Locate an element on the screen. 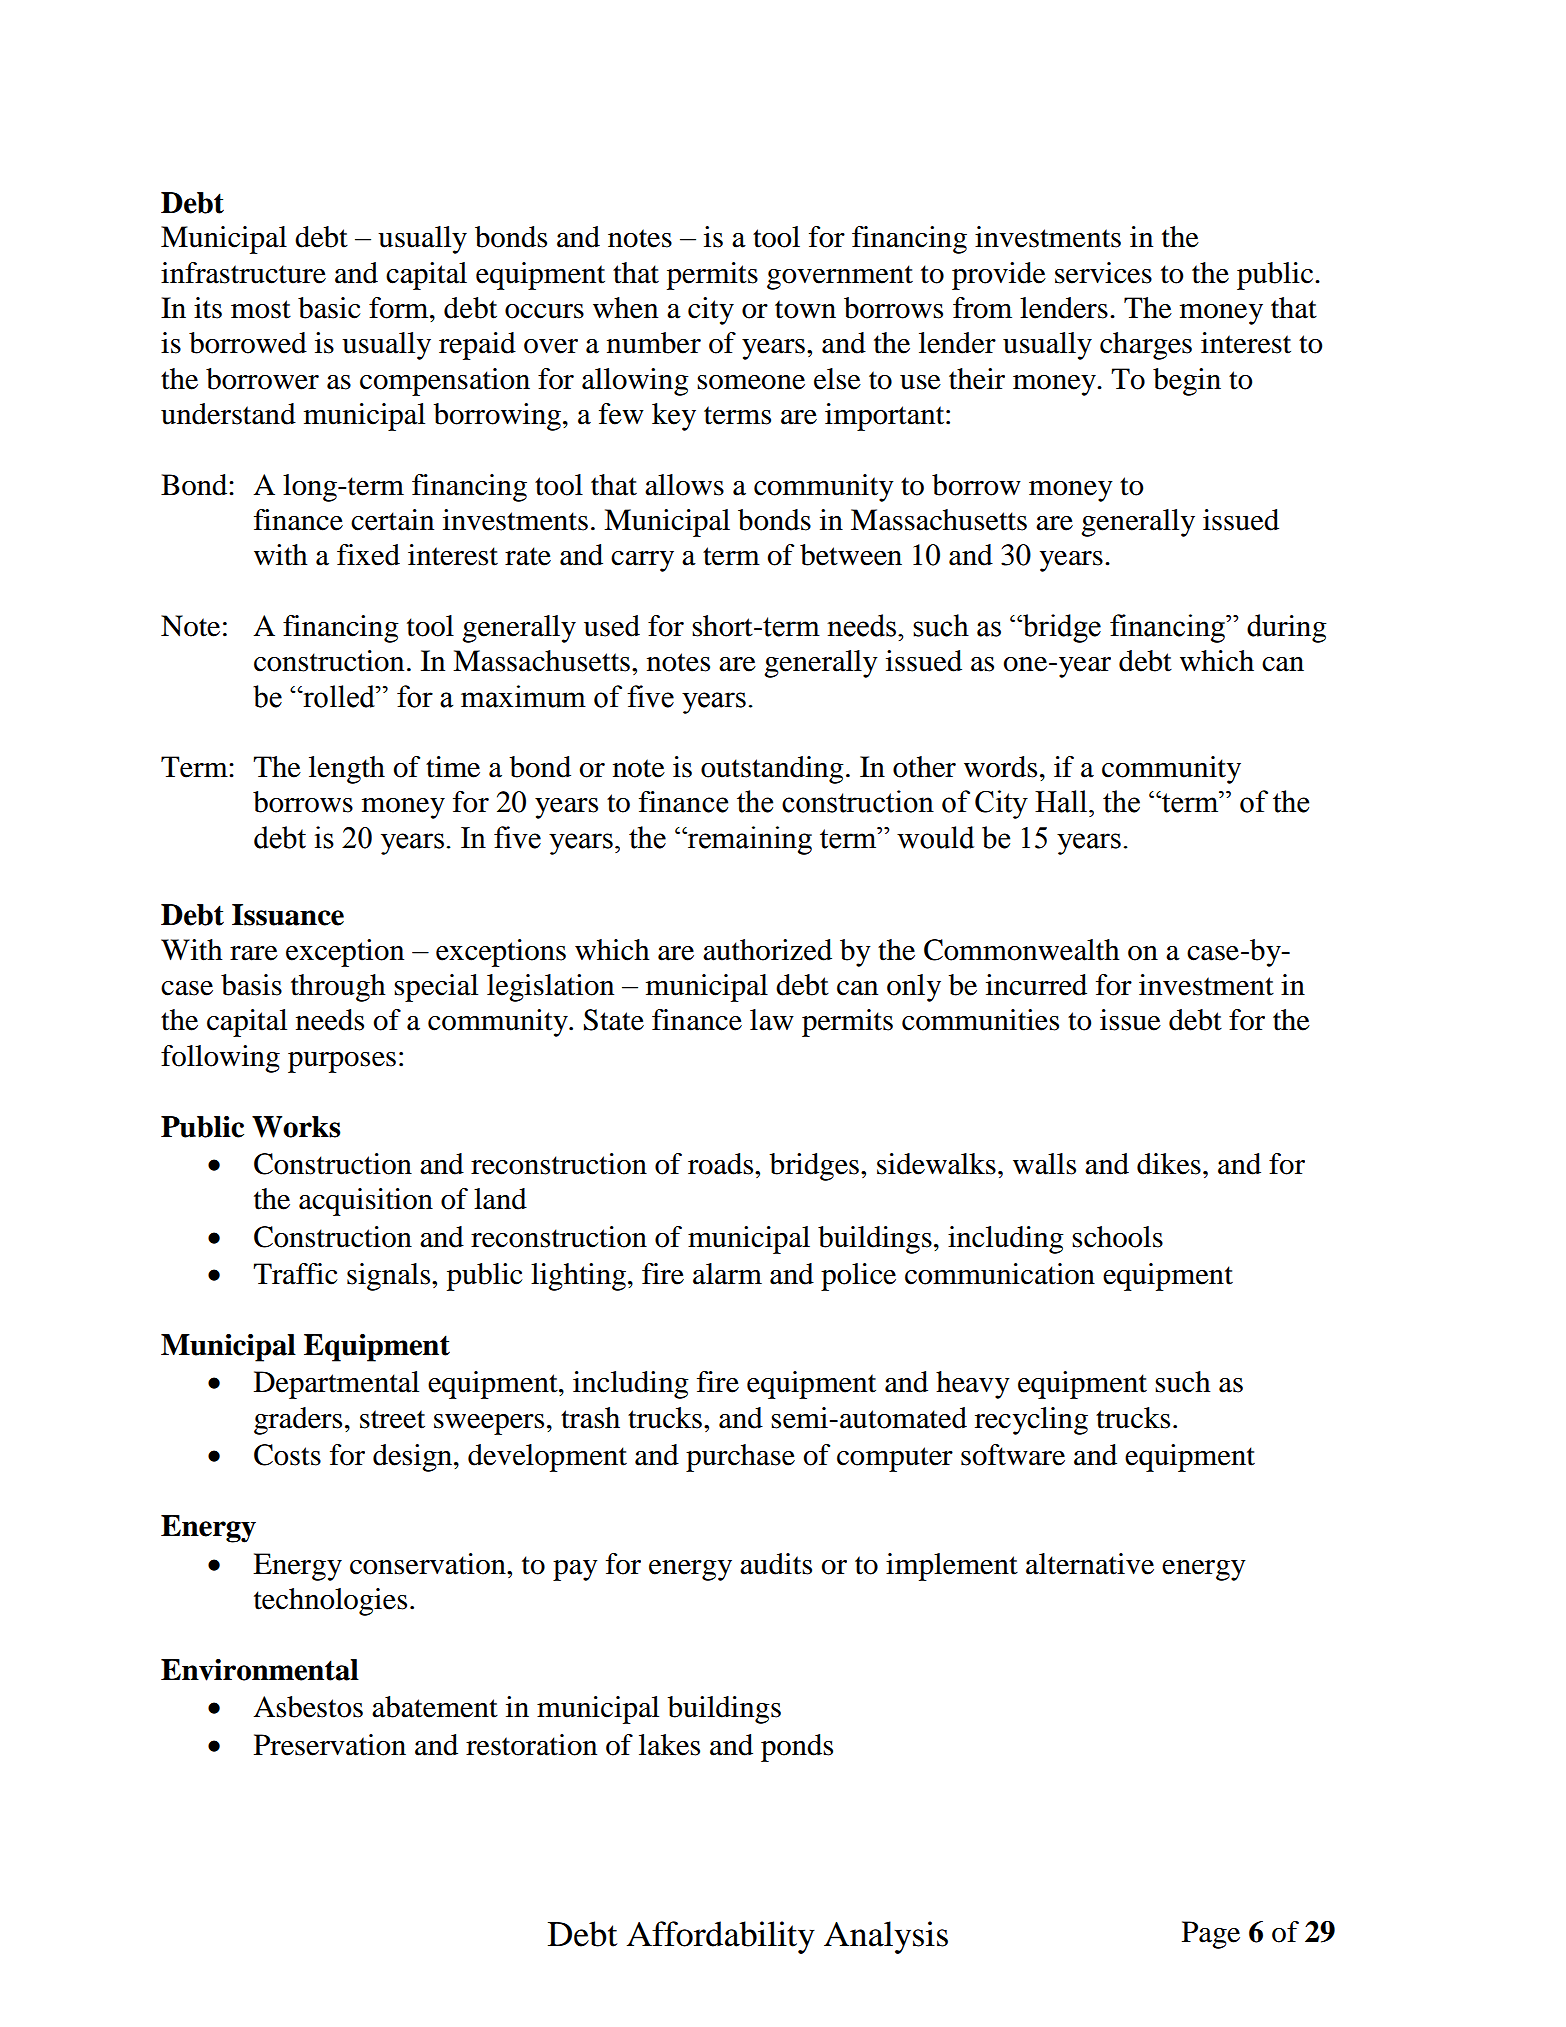 Image resolution: width=1566 pixels, height=2027 pixels. Page is located at coordinates (1211, 1935).
